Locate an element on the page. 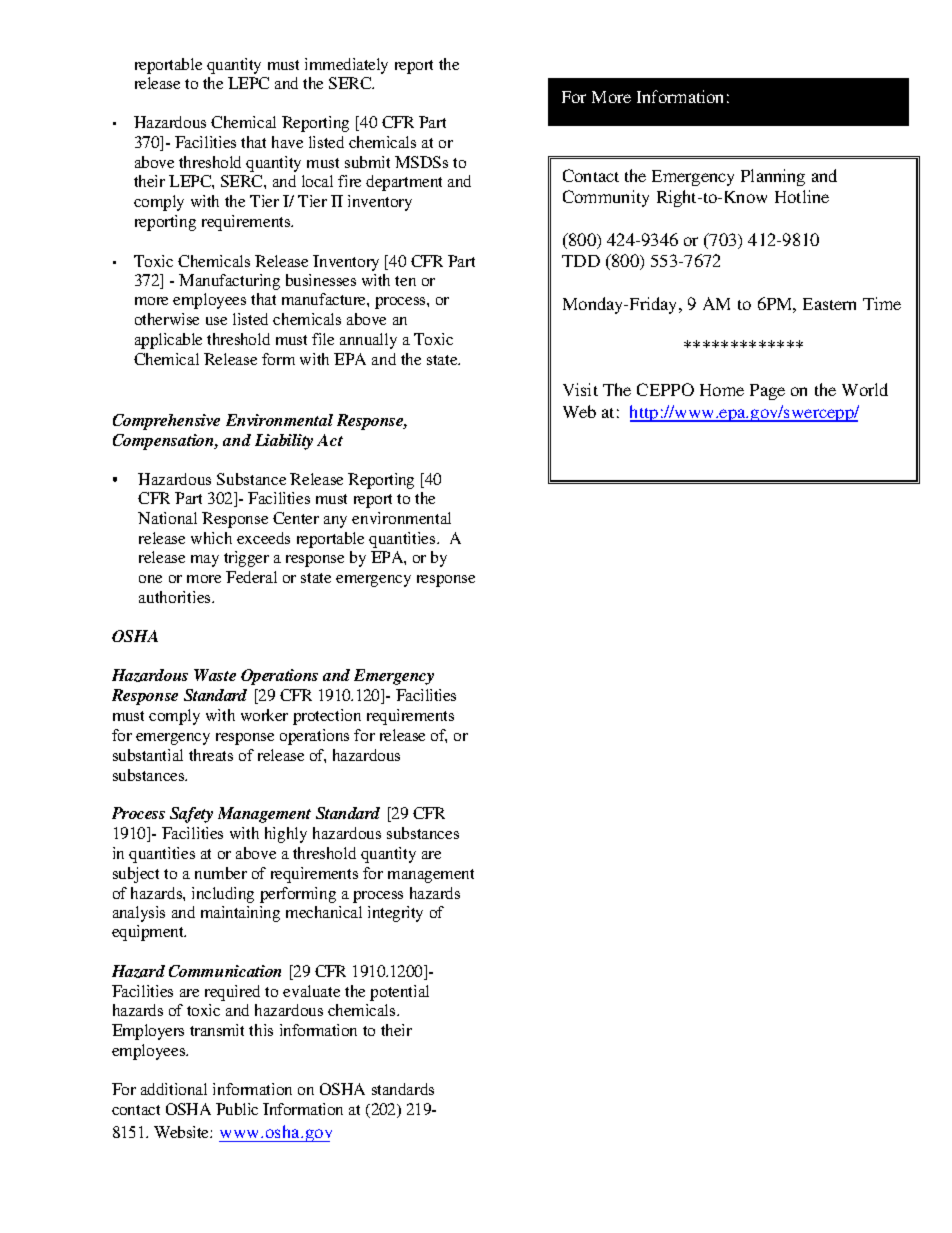 This page has height=1233, width=952. evaluate is located at coordinates (311, 991).
